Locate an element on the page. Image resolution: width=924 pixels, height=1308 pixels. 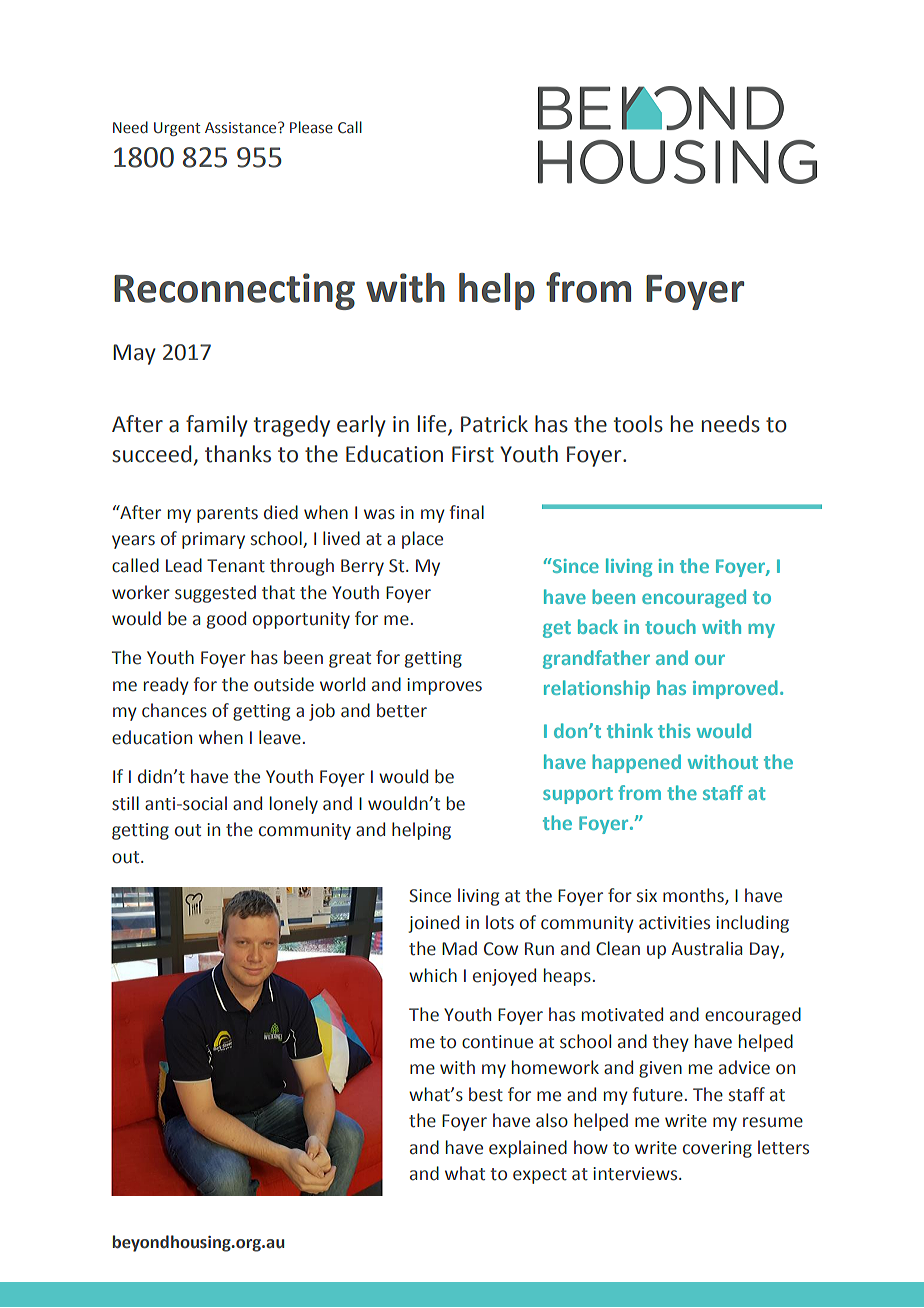
covering is located at coordinates (717, 1149).
